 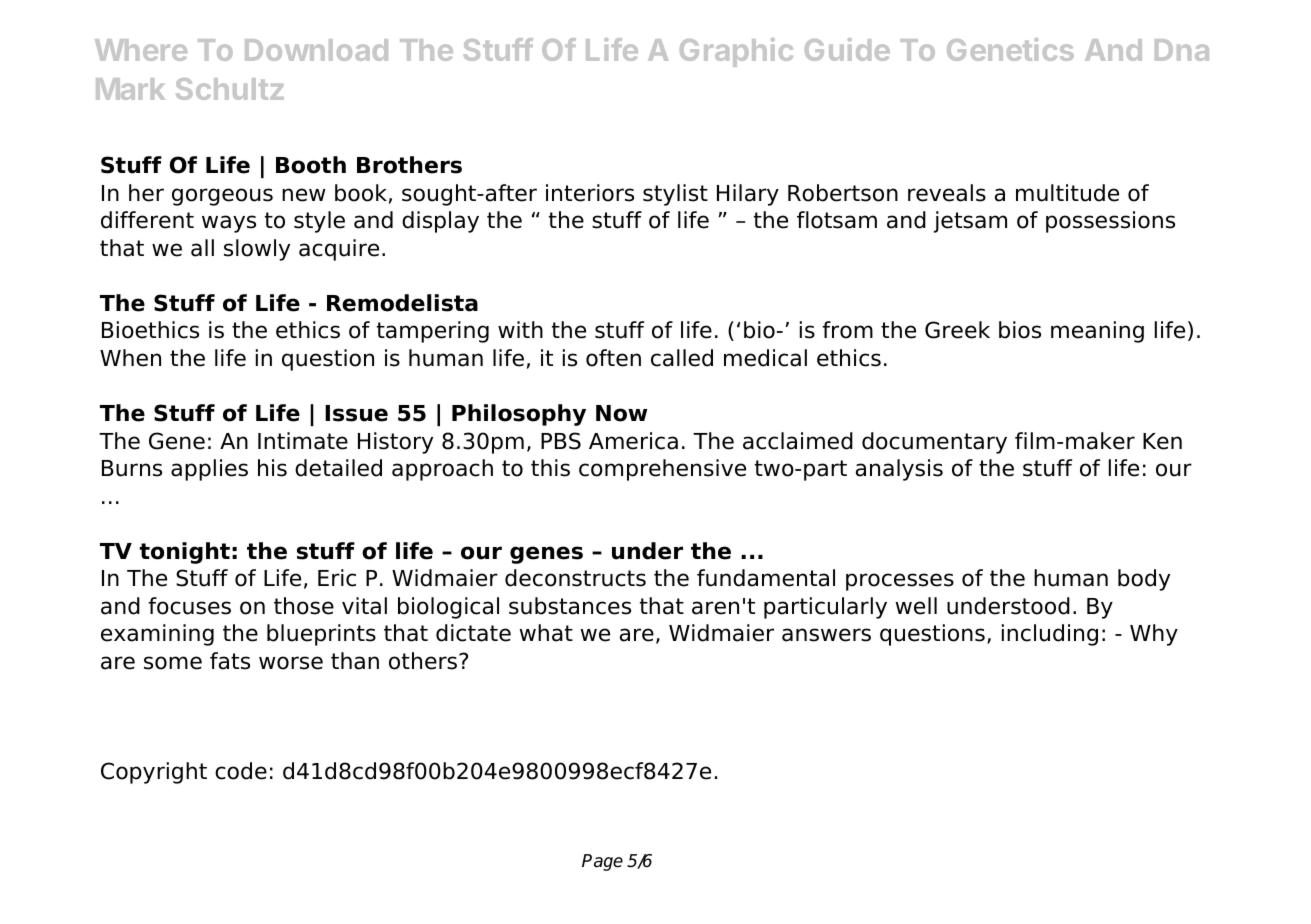 What do you see at coordinates (546, 633) in the screenshot?
I see `what` at bounding box center [546, 633].
